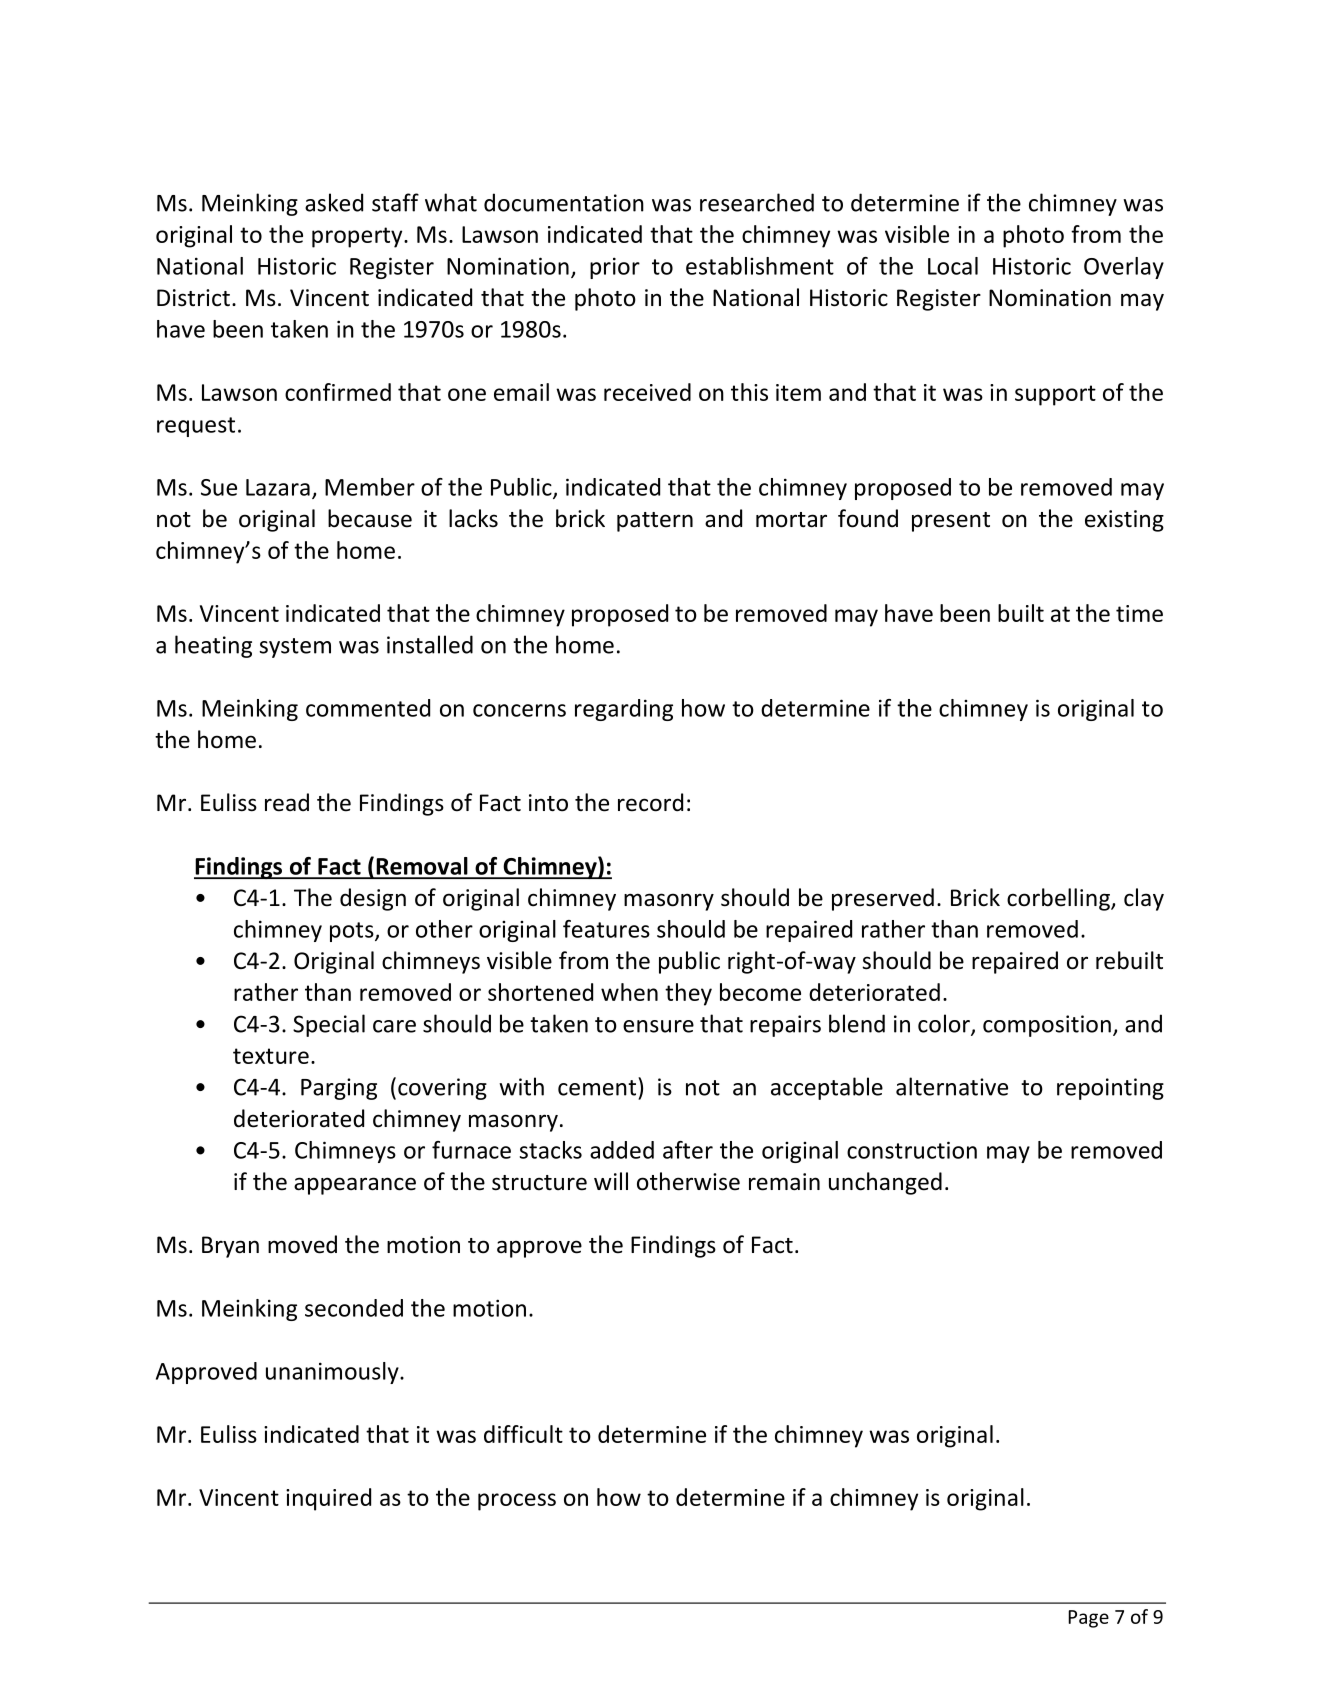 The image size is (1319, 1707). Describe the element at coordinates (953, 266) in the screenshot. I see `Local` at that location.
